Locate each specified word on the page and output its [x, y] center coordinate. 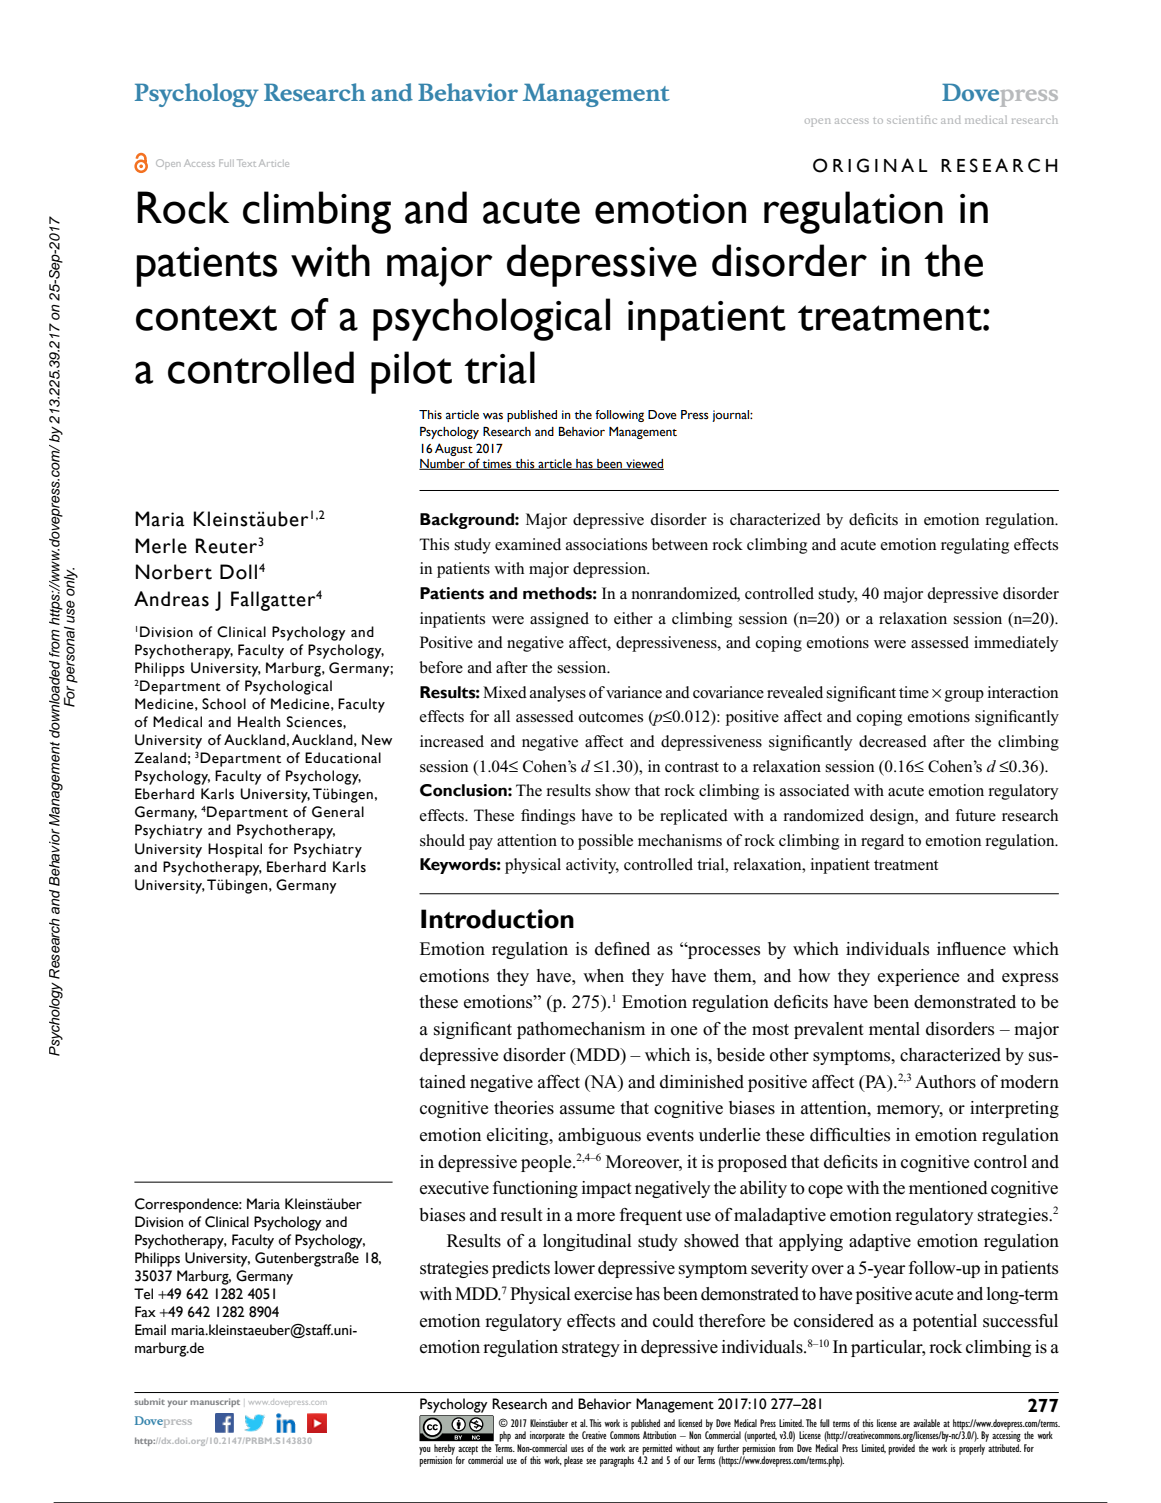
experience [918, 977]
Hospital [235, 850]
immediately [1016, 644]
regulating [975, 546]
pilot [411, 372]
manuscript [215, 1402]
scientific [912, 119]
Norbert [174, 572]
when [603, 976]
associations [606, 544]
